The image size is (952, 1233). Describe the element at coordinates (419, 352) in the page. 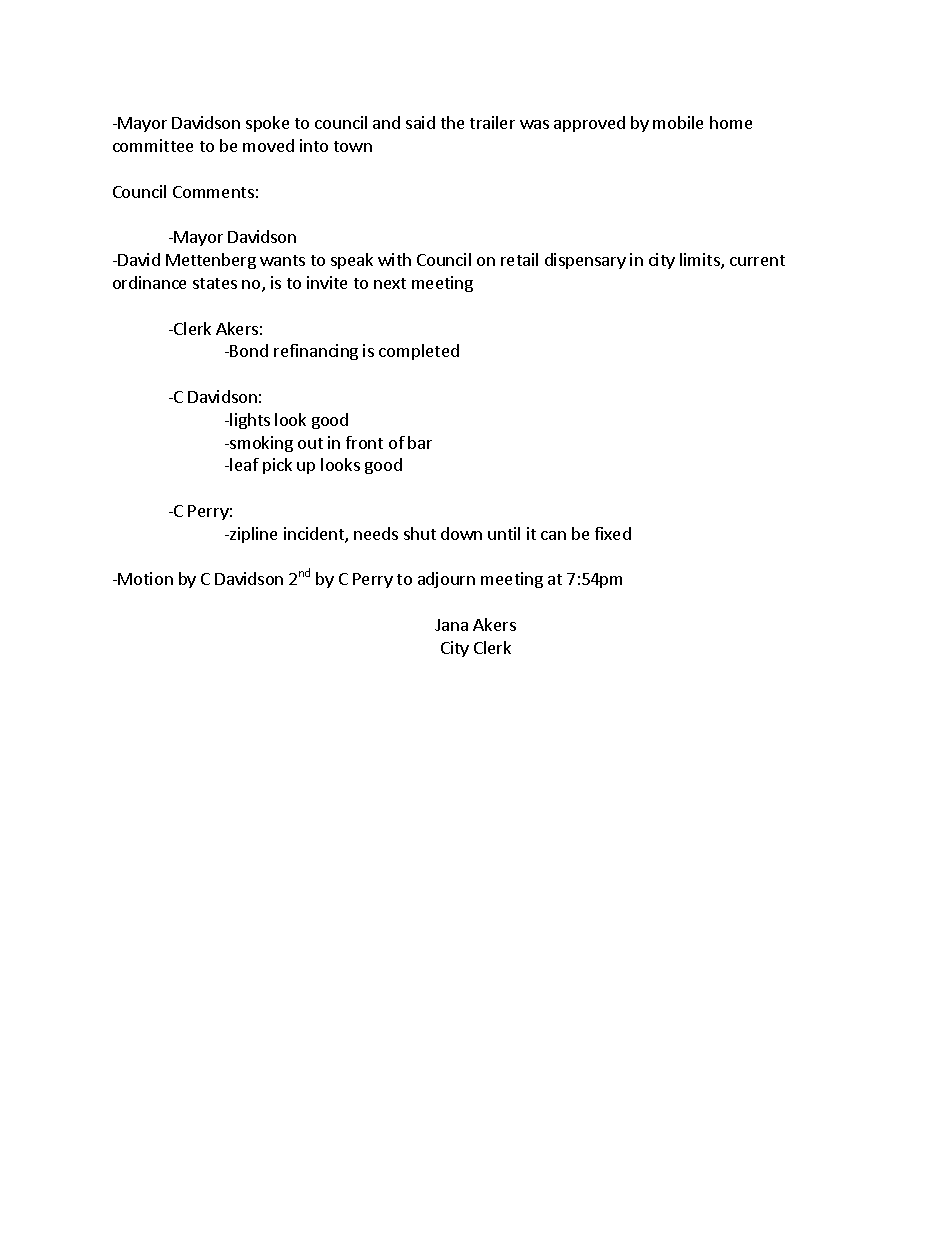

I see `completed` at that location.
